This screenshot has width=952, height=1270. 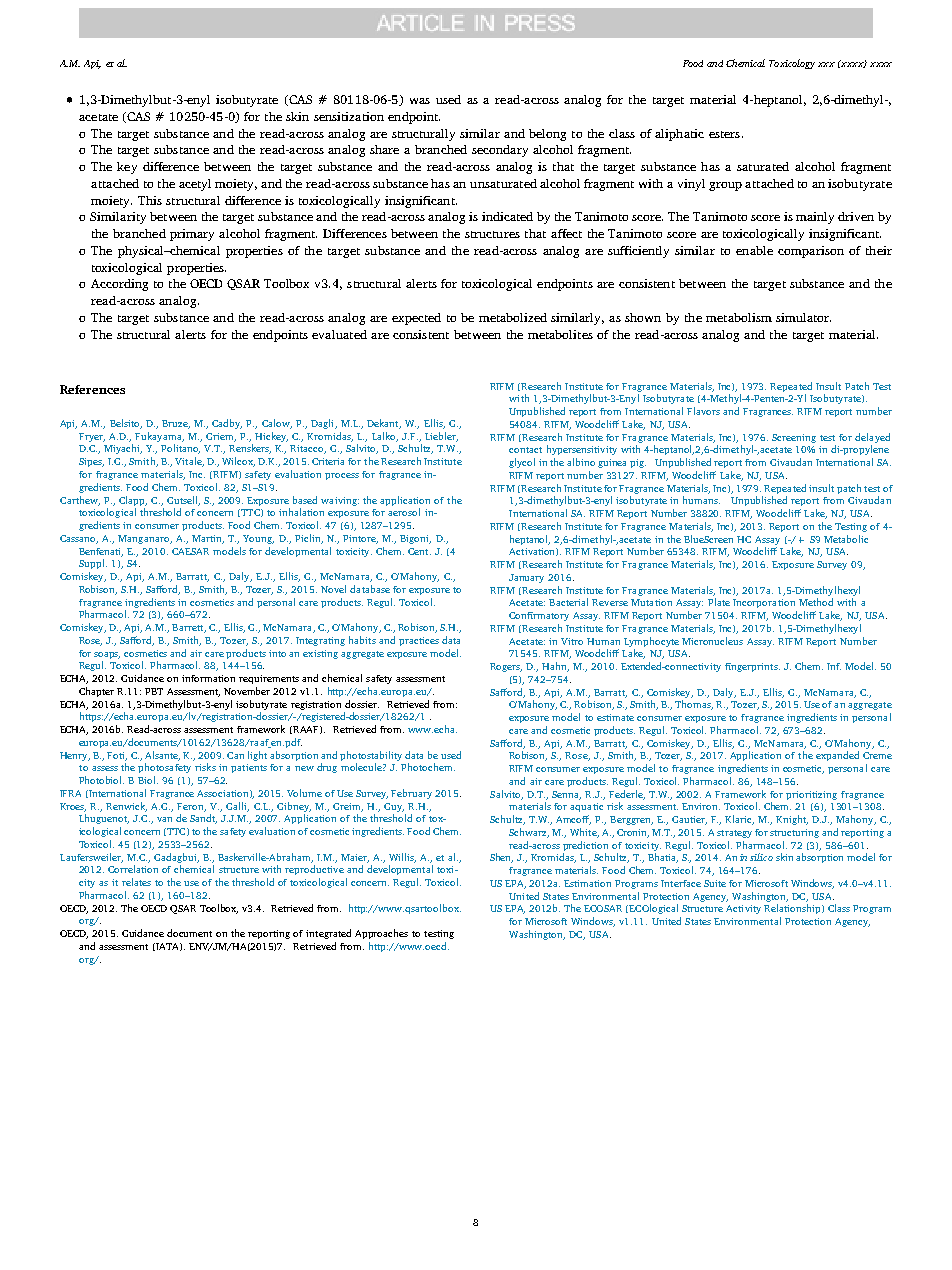 What do you see at coordinates (500, 151) in the screenshot?
I see `secondary` at bounding box center [500, 151].
